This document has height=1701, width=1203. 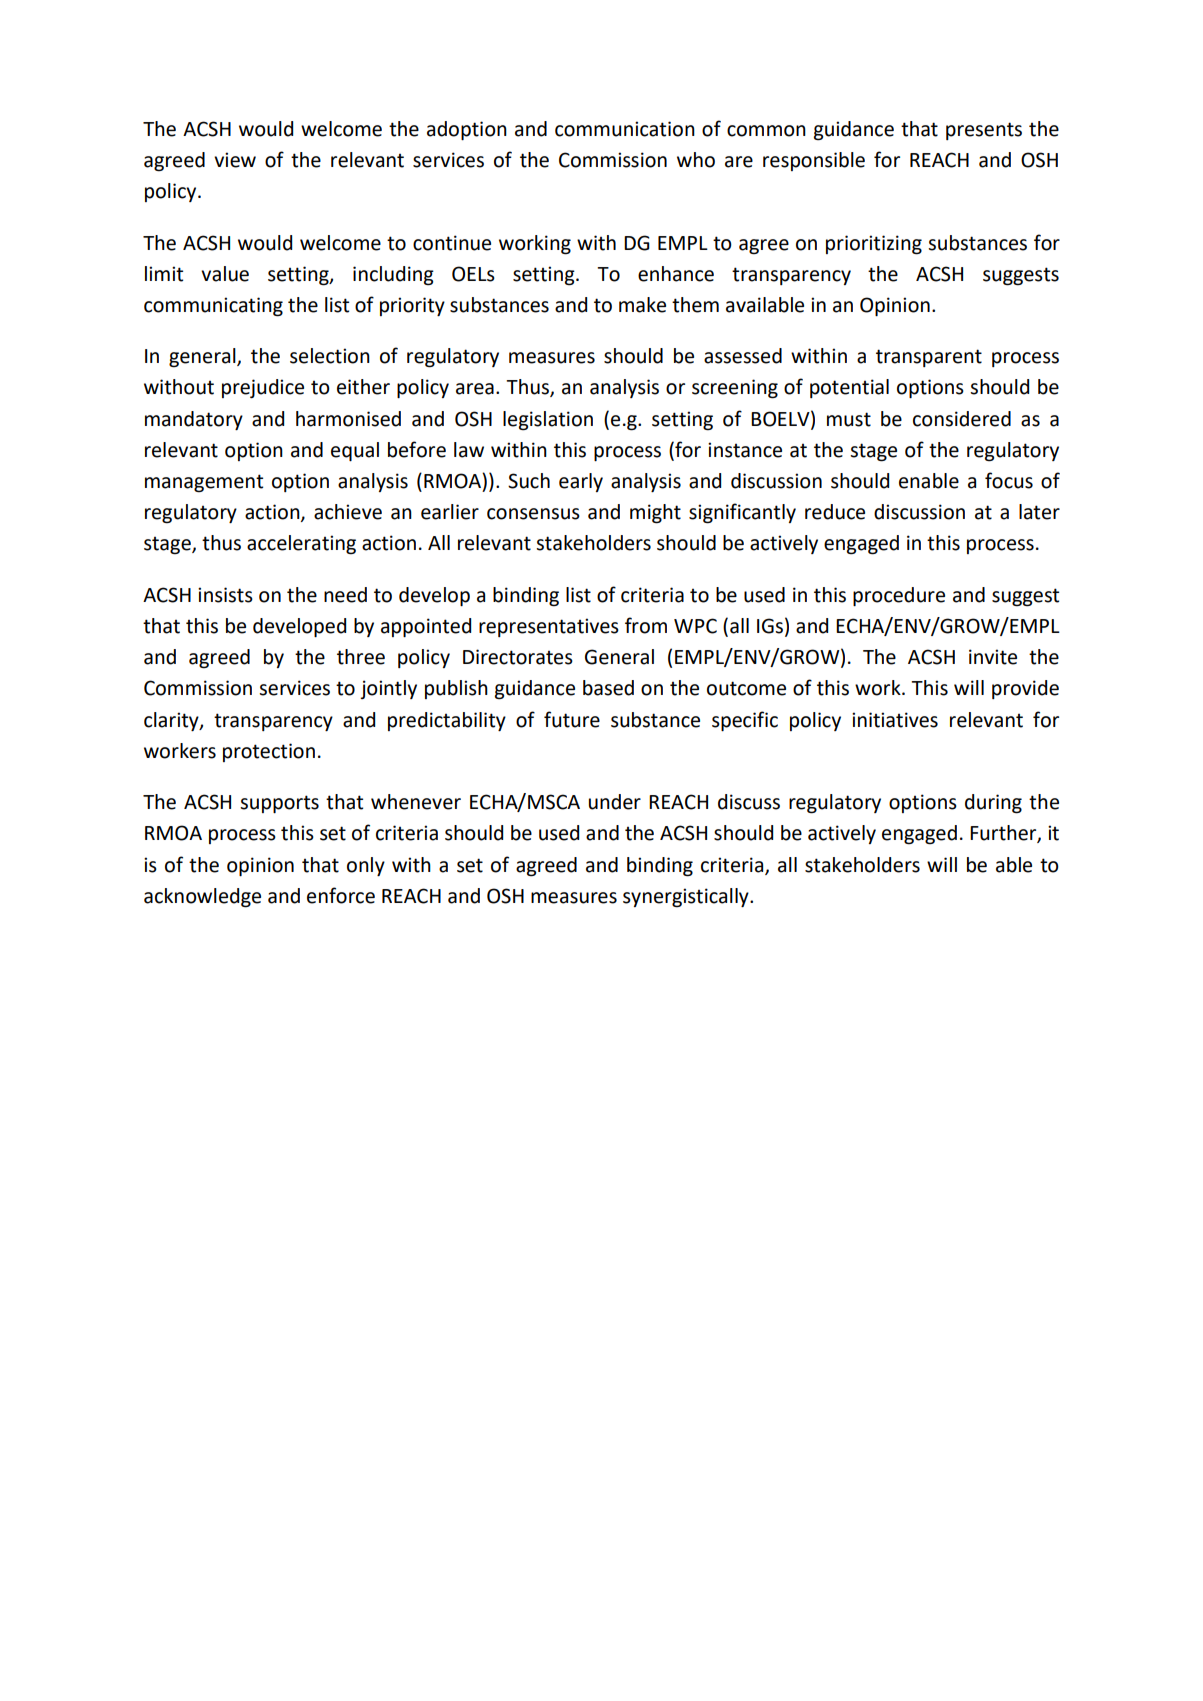 What do you see at coordinates (655, 514) in the document?
I see `might` at bounding box center [655, 514].
